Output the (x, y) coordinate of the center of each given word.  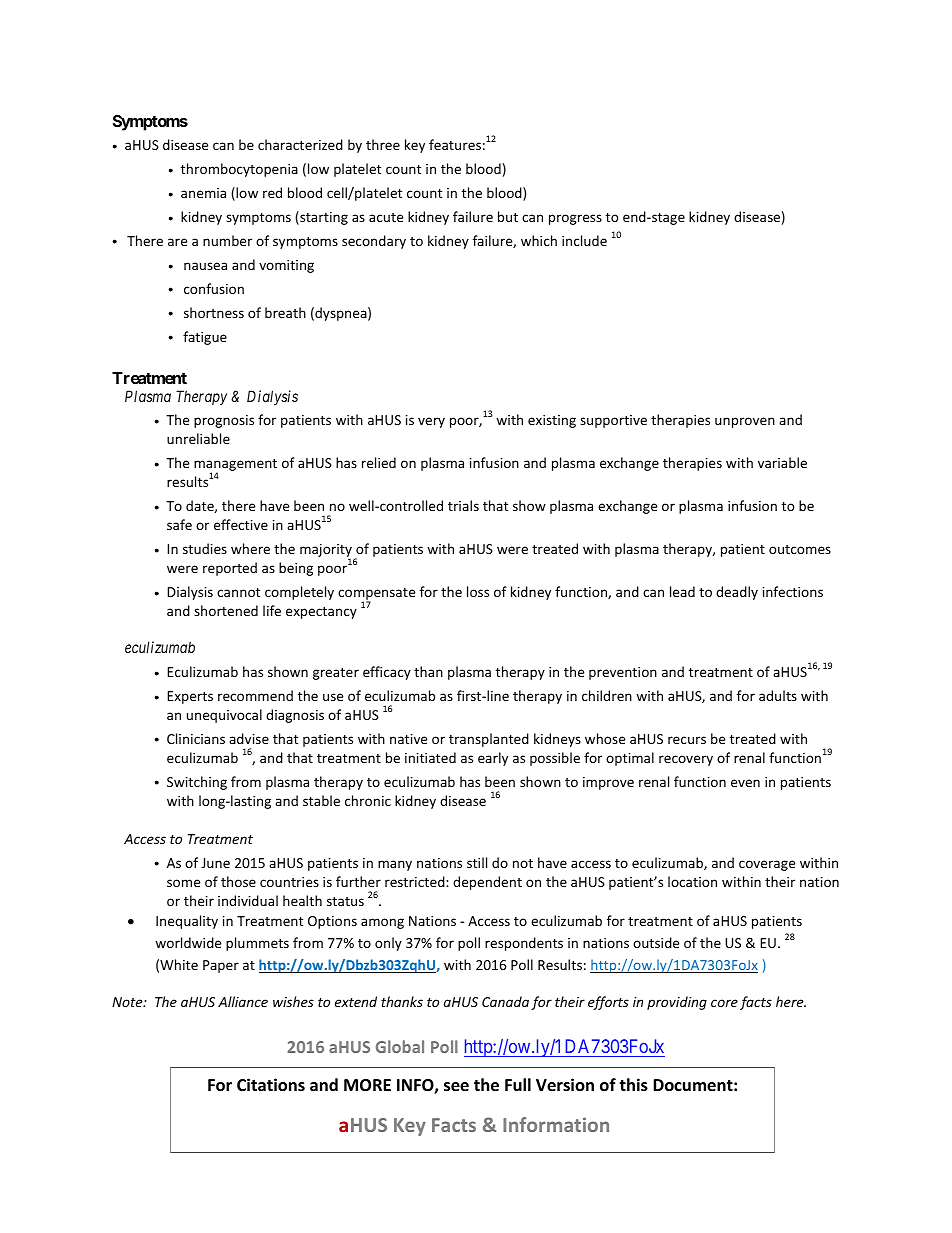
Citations (271, 1085)
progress (575, 219)
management (235, 466)
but (508, 216)
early (493, 759)
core (724, 1003)
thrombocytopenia (239, 170)
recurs (687, 740)
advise (249, 738)
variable (782, 462)
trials (463, 505)
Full (518, 1085)
